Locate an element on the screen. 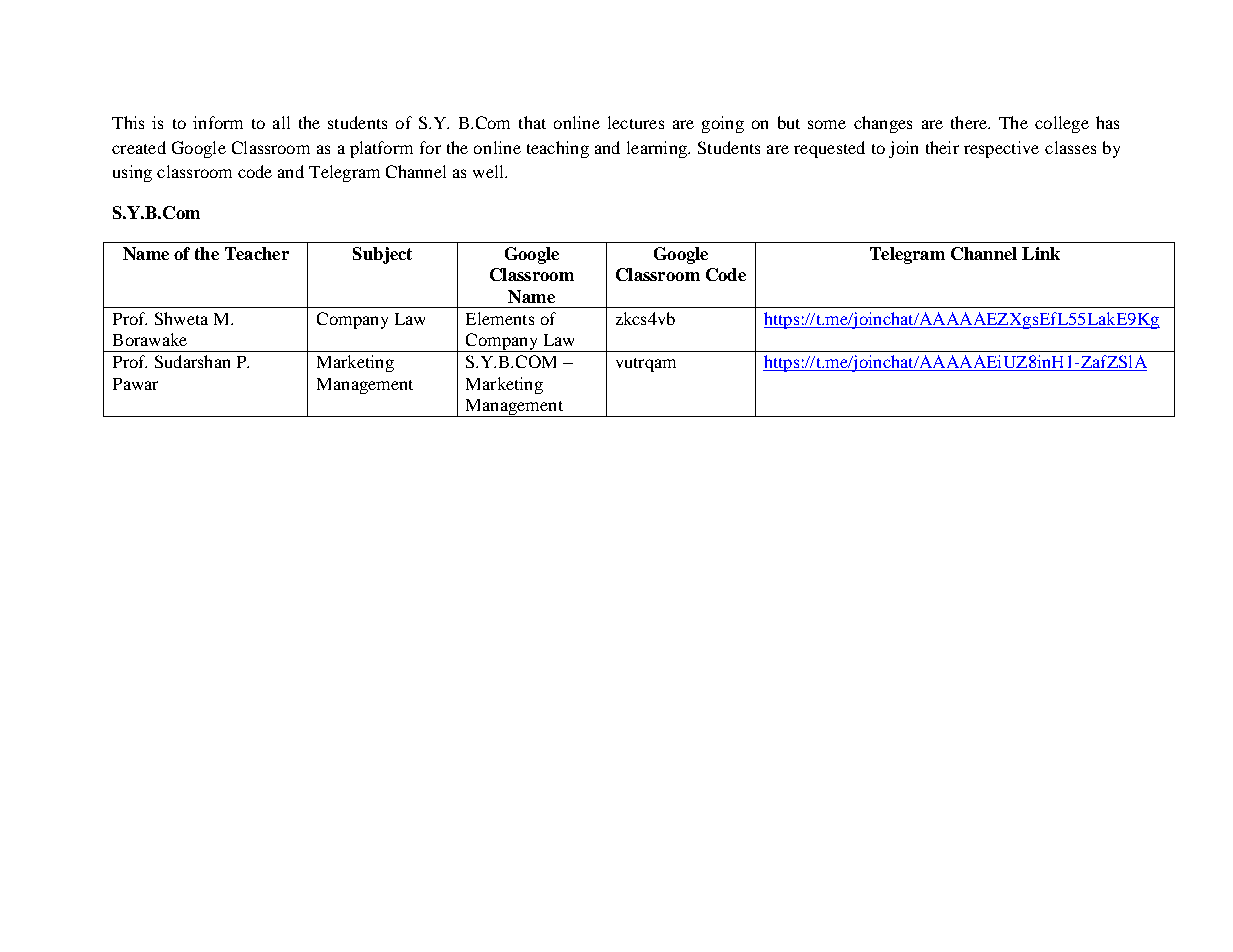  lectures is located at coordinates (636, 122).
